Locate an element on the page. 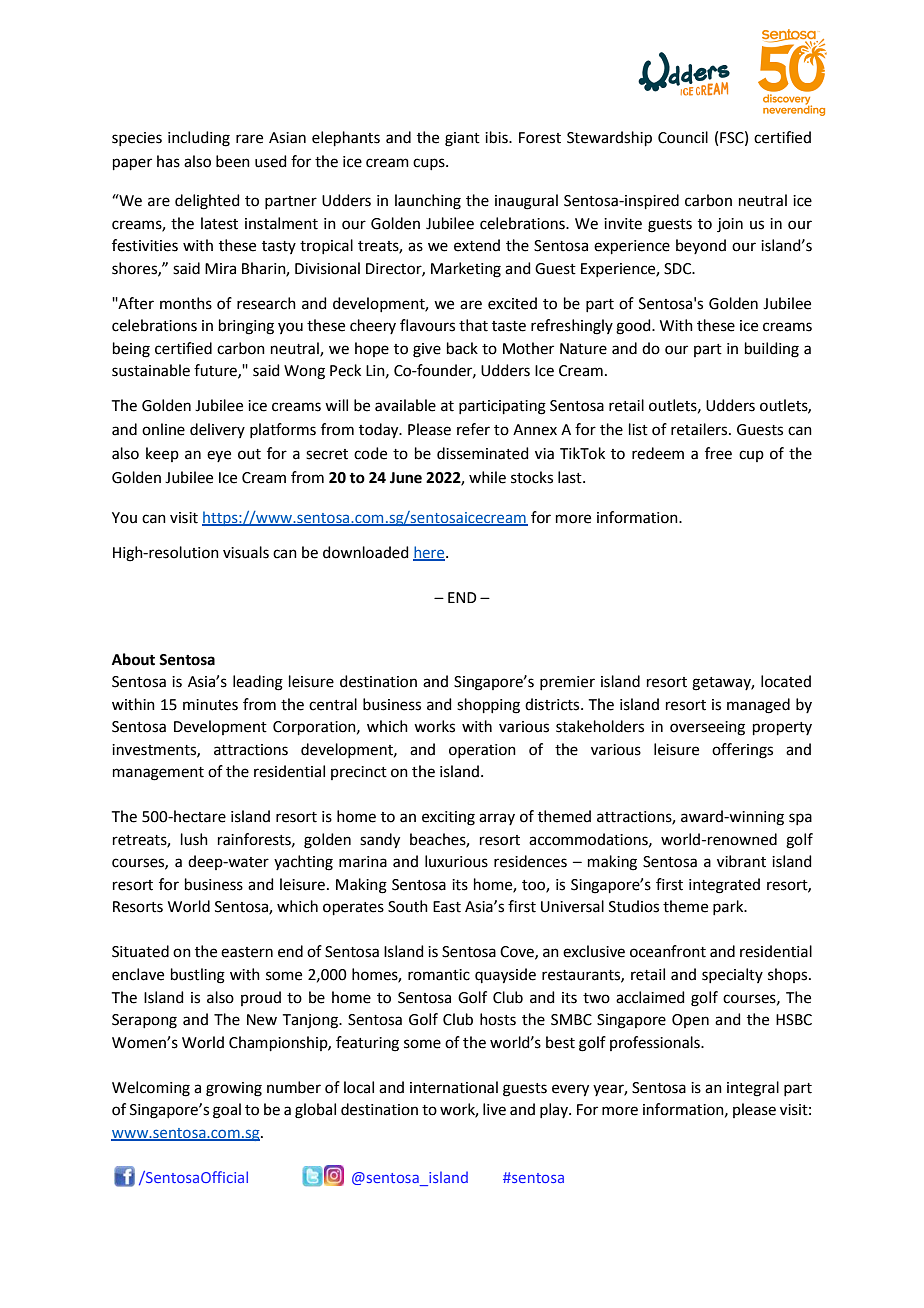  cups is located at coordinates (430, 164).
